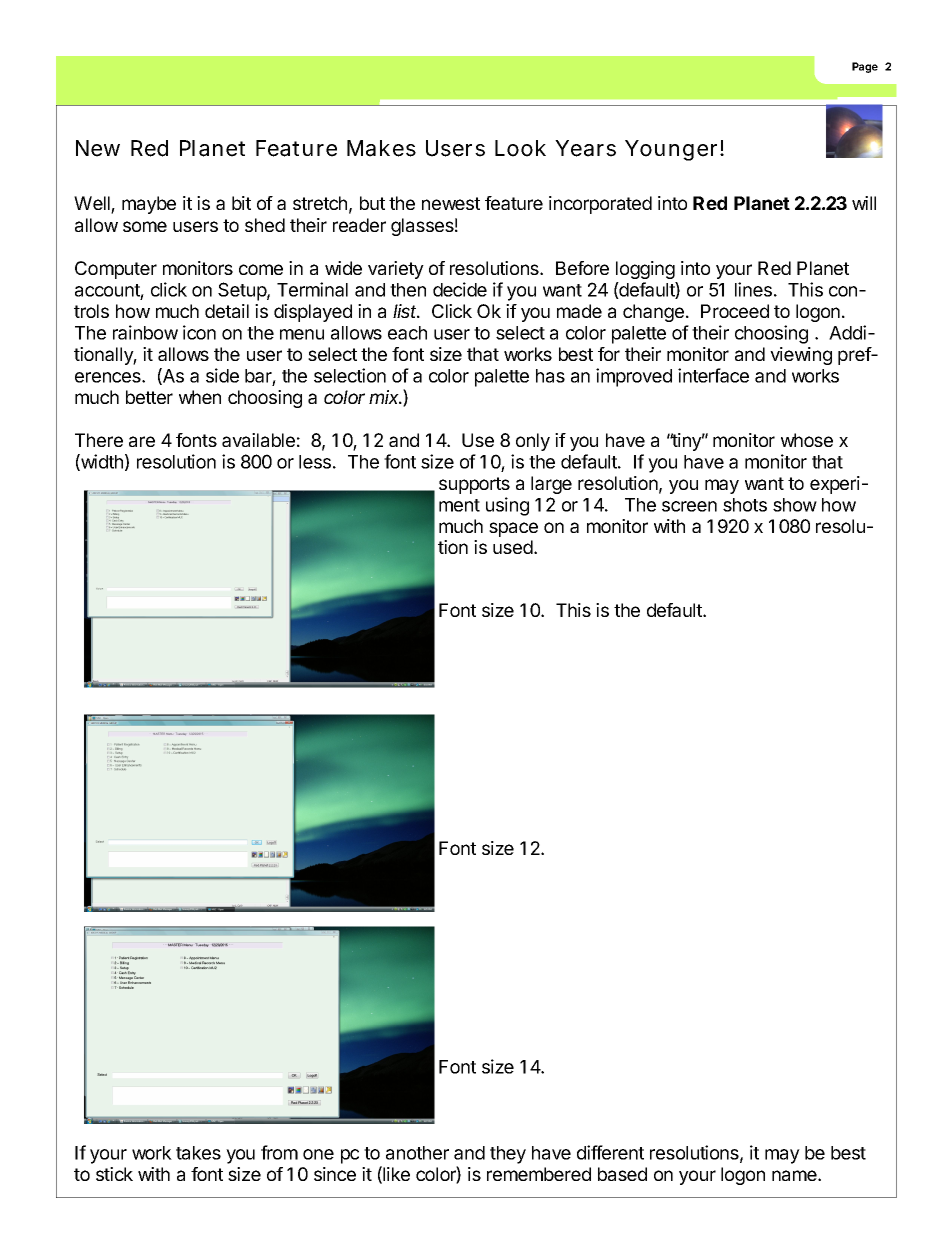 The width and height of the screenshot is (952, 1233). Describe the element at coordinates (864, 203) in the screenshot. I see `will` at that location.
